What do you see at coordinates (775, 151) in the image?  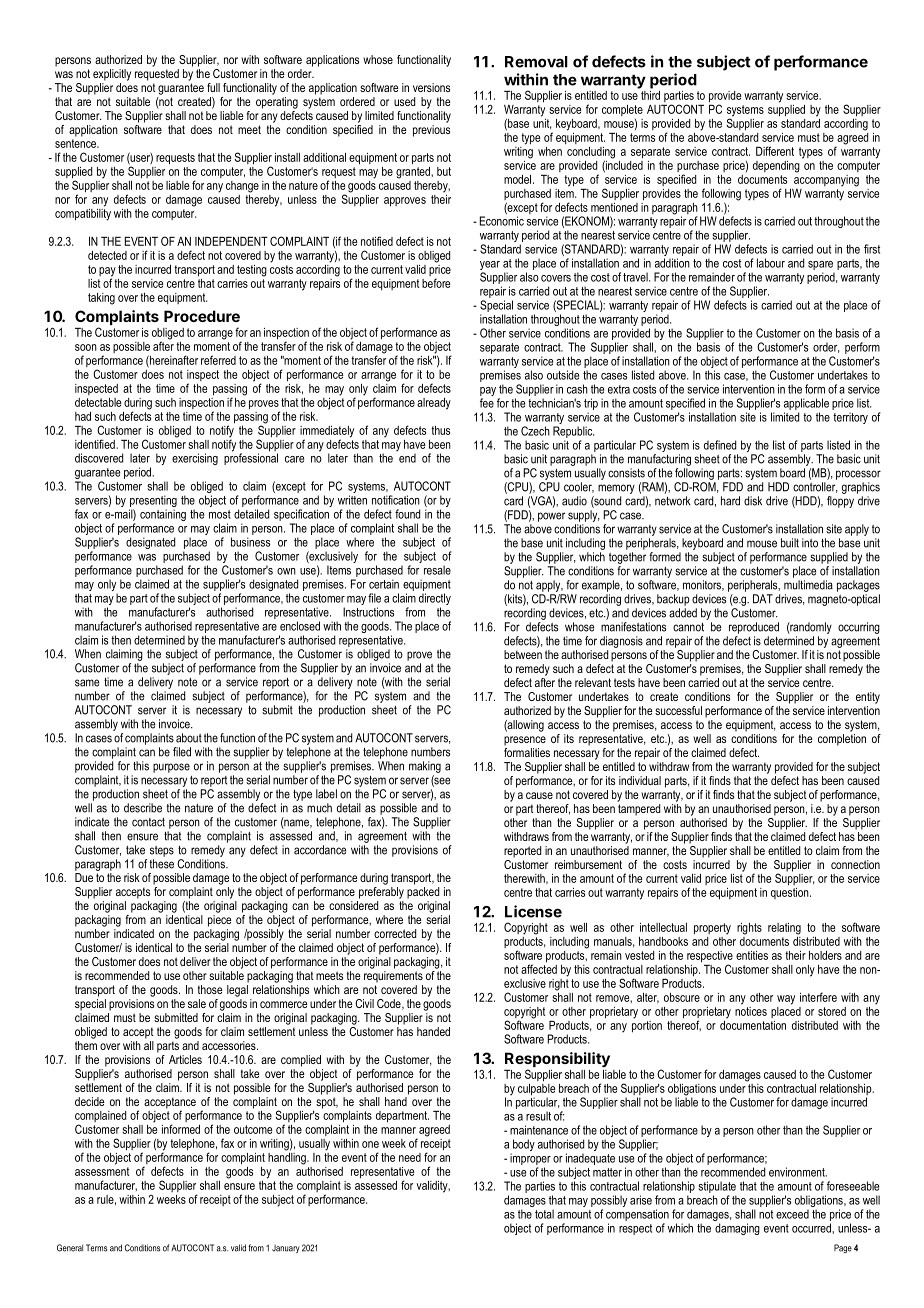 I see `Different` at bounding box center [775, 151].
